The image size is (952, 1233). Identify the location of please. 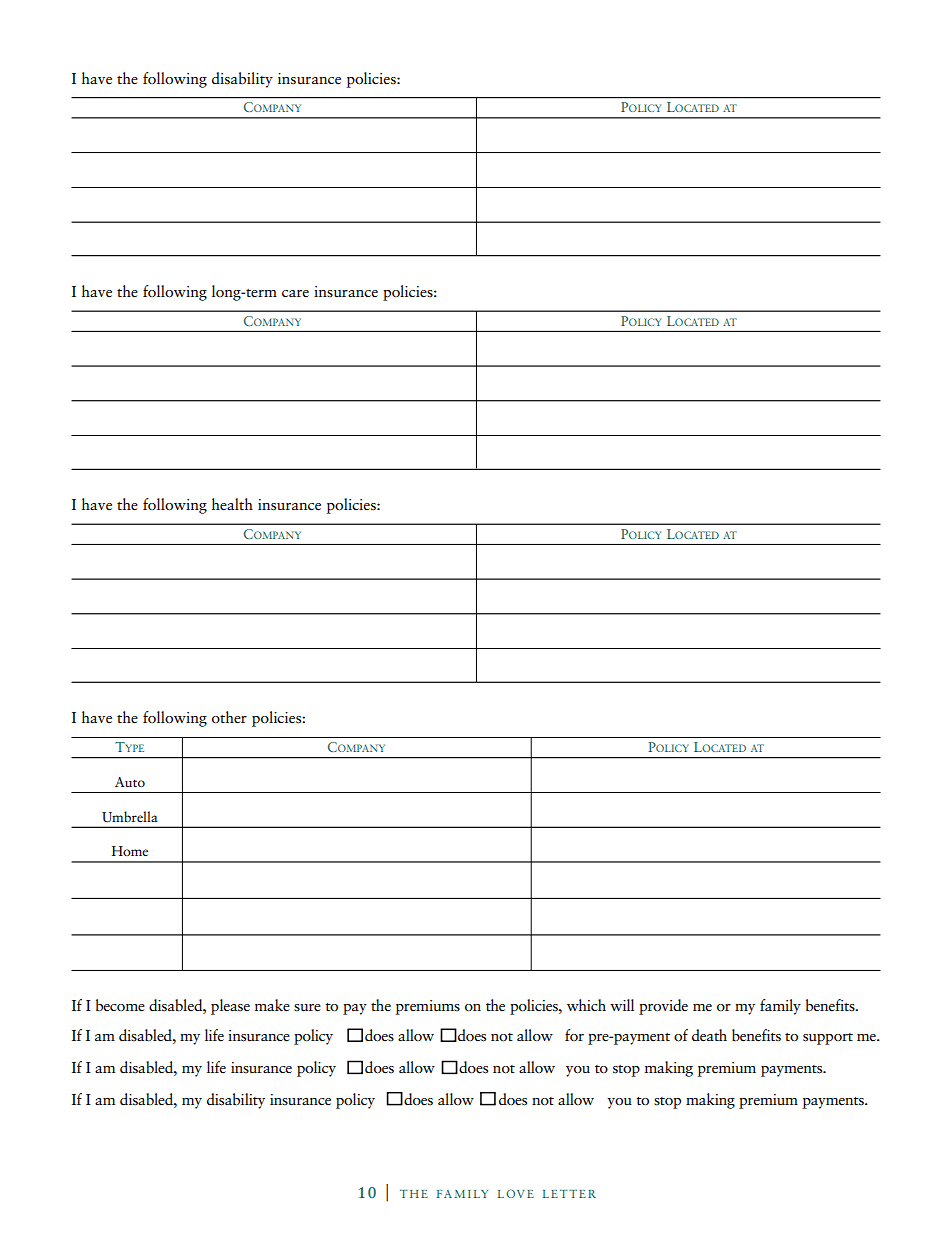
(230, 1007).
